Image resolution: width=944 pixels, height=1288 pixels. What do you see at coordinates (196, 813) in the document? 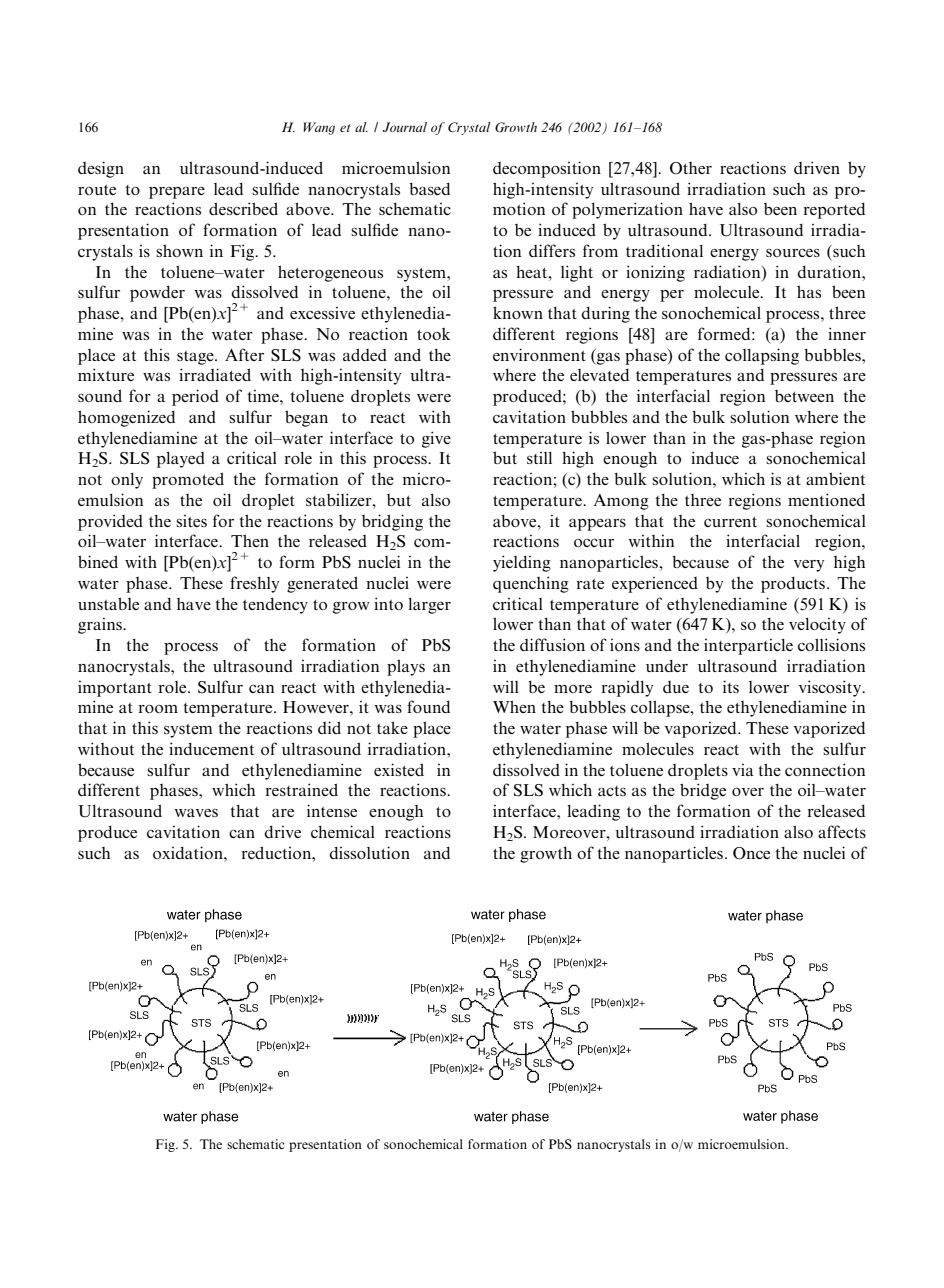
I see `waves` at bounding box center [196, 813].
